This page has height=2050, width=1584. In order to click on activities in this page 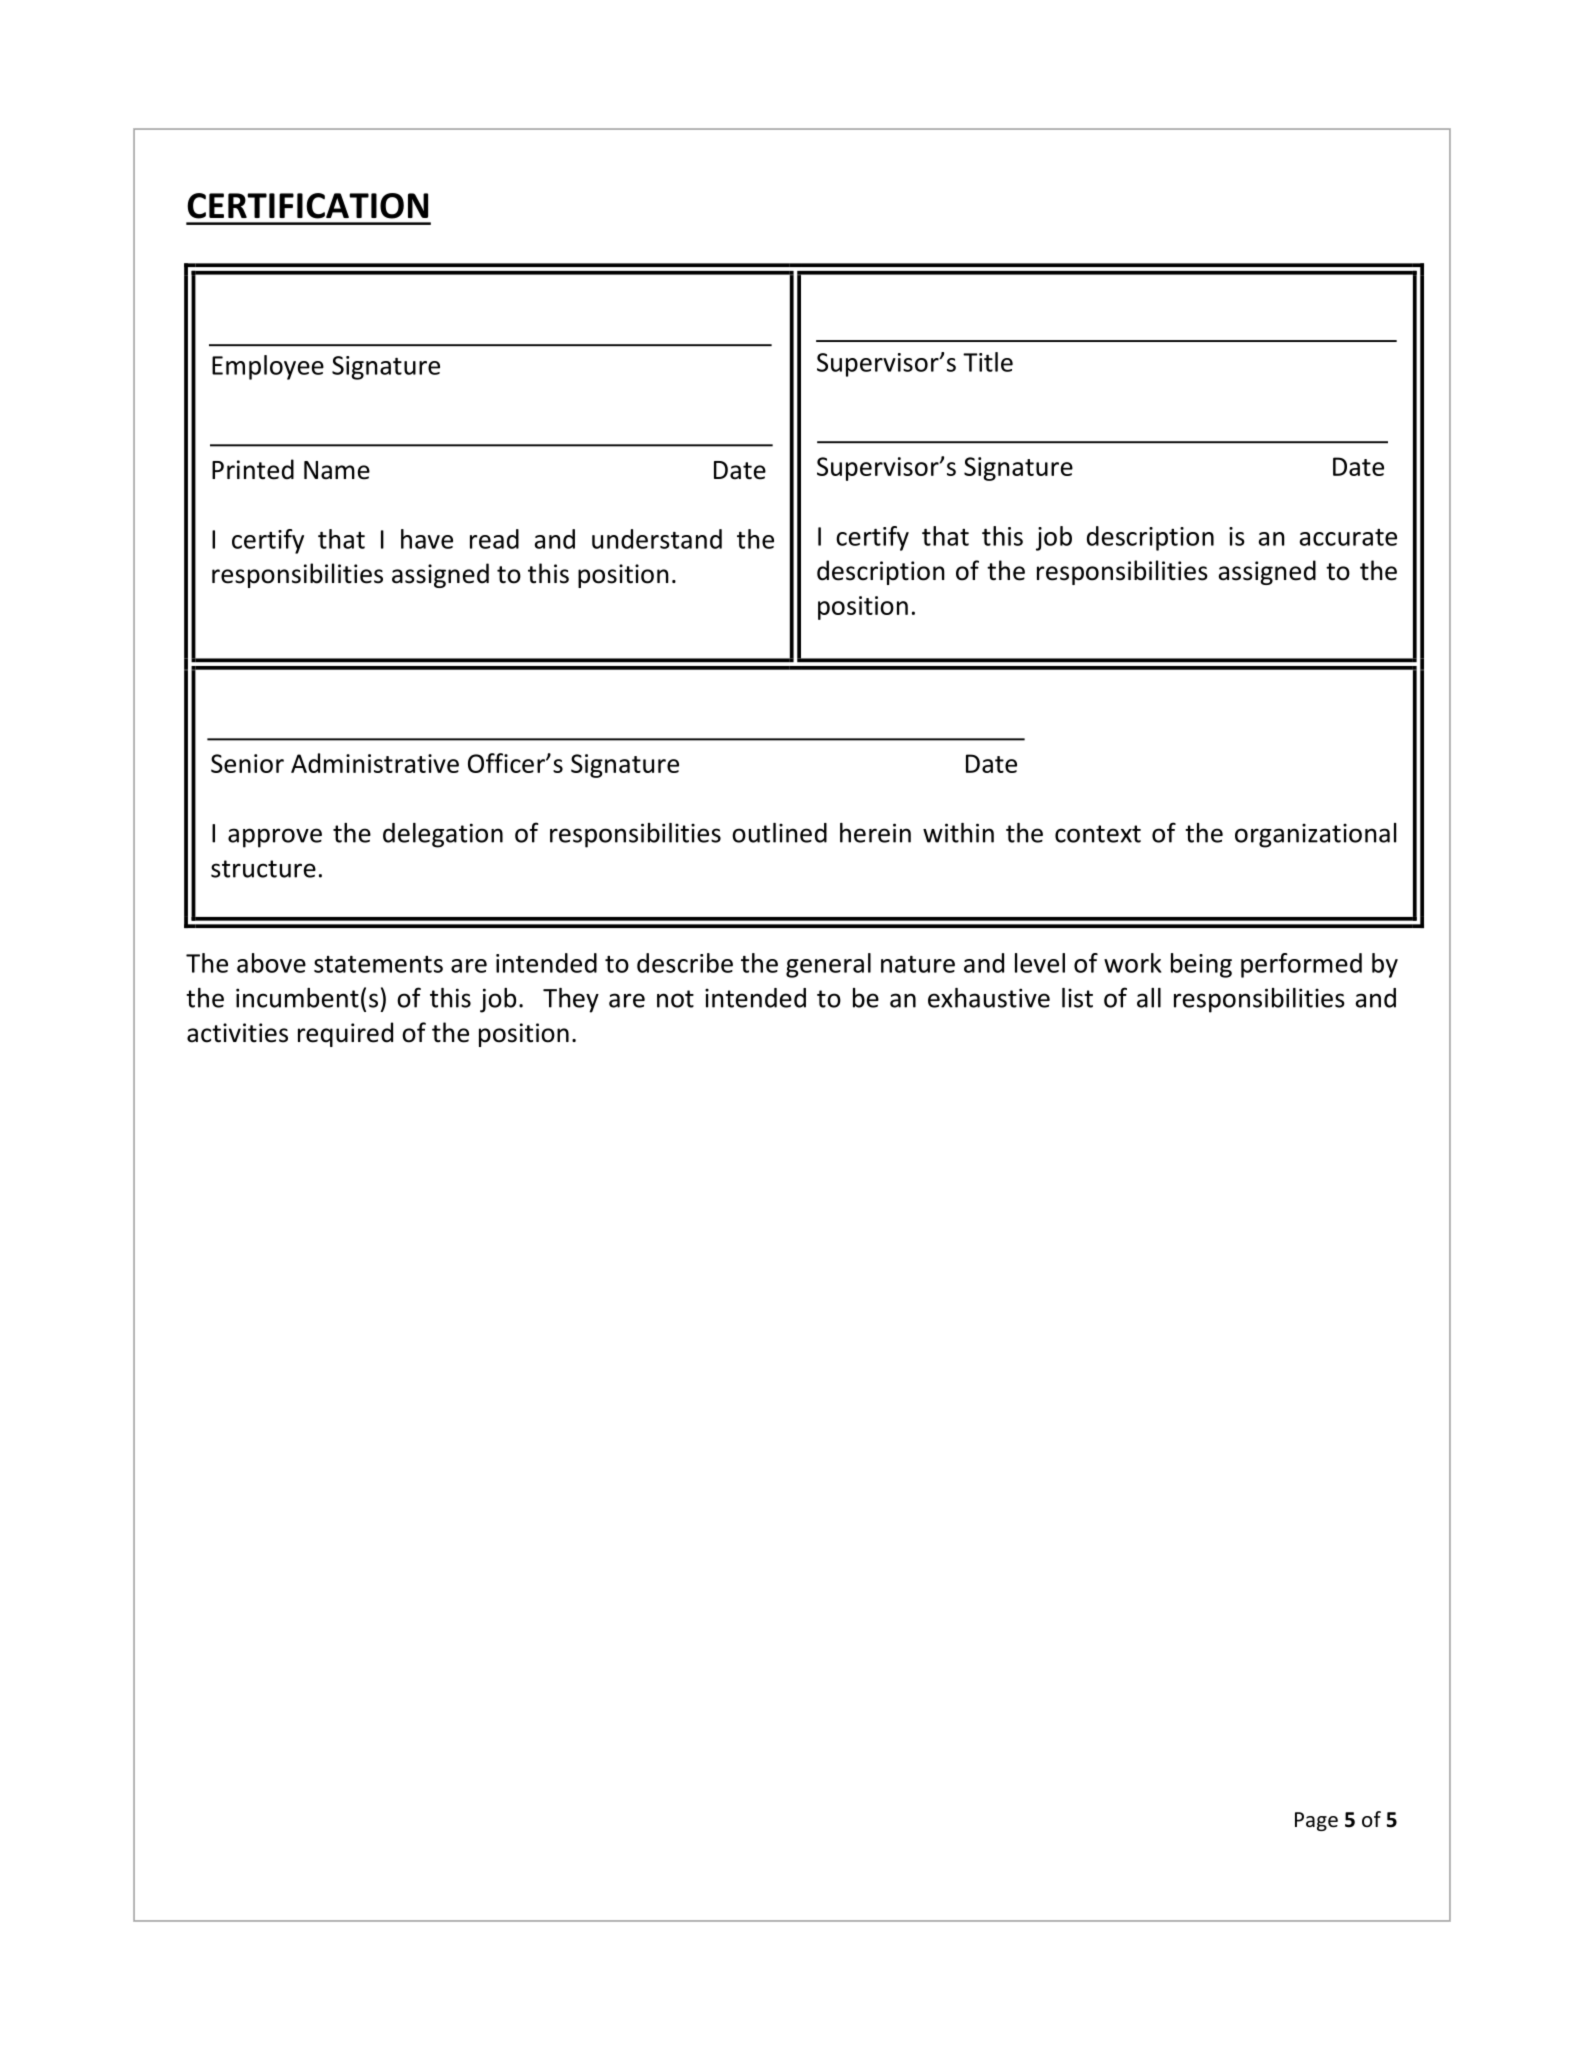, I will do `click(237, 1033)`.
